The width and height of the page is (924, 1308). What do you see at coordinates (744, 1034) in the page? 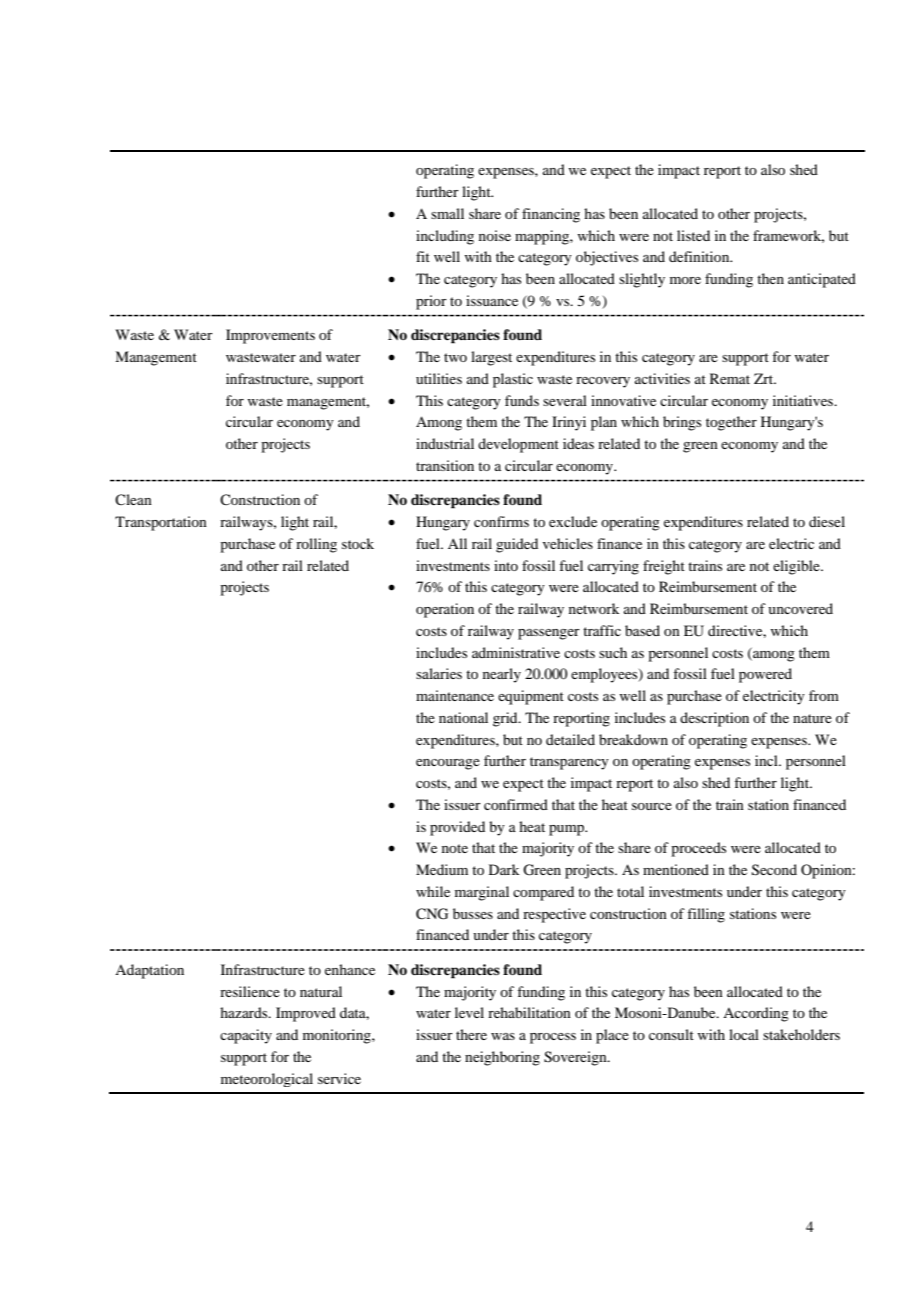
I see `local` at bounding box center [744, 1034].
